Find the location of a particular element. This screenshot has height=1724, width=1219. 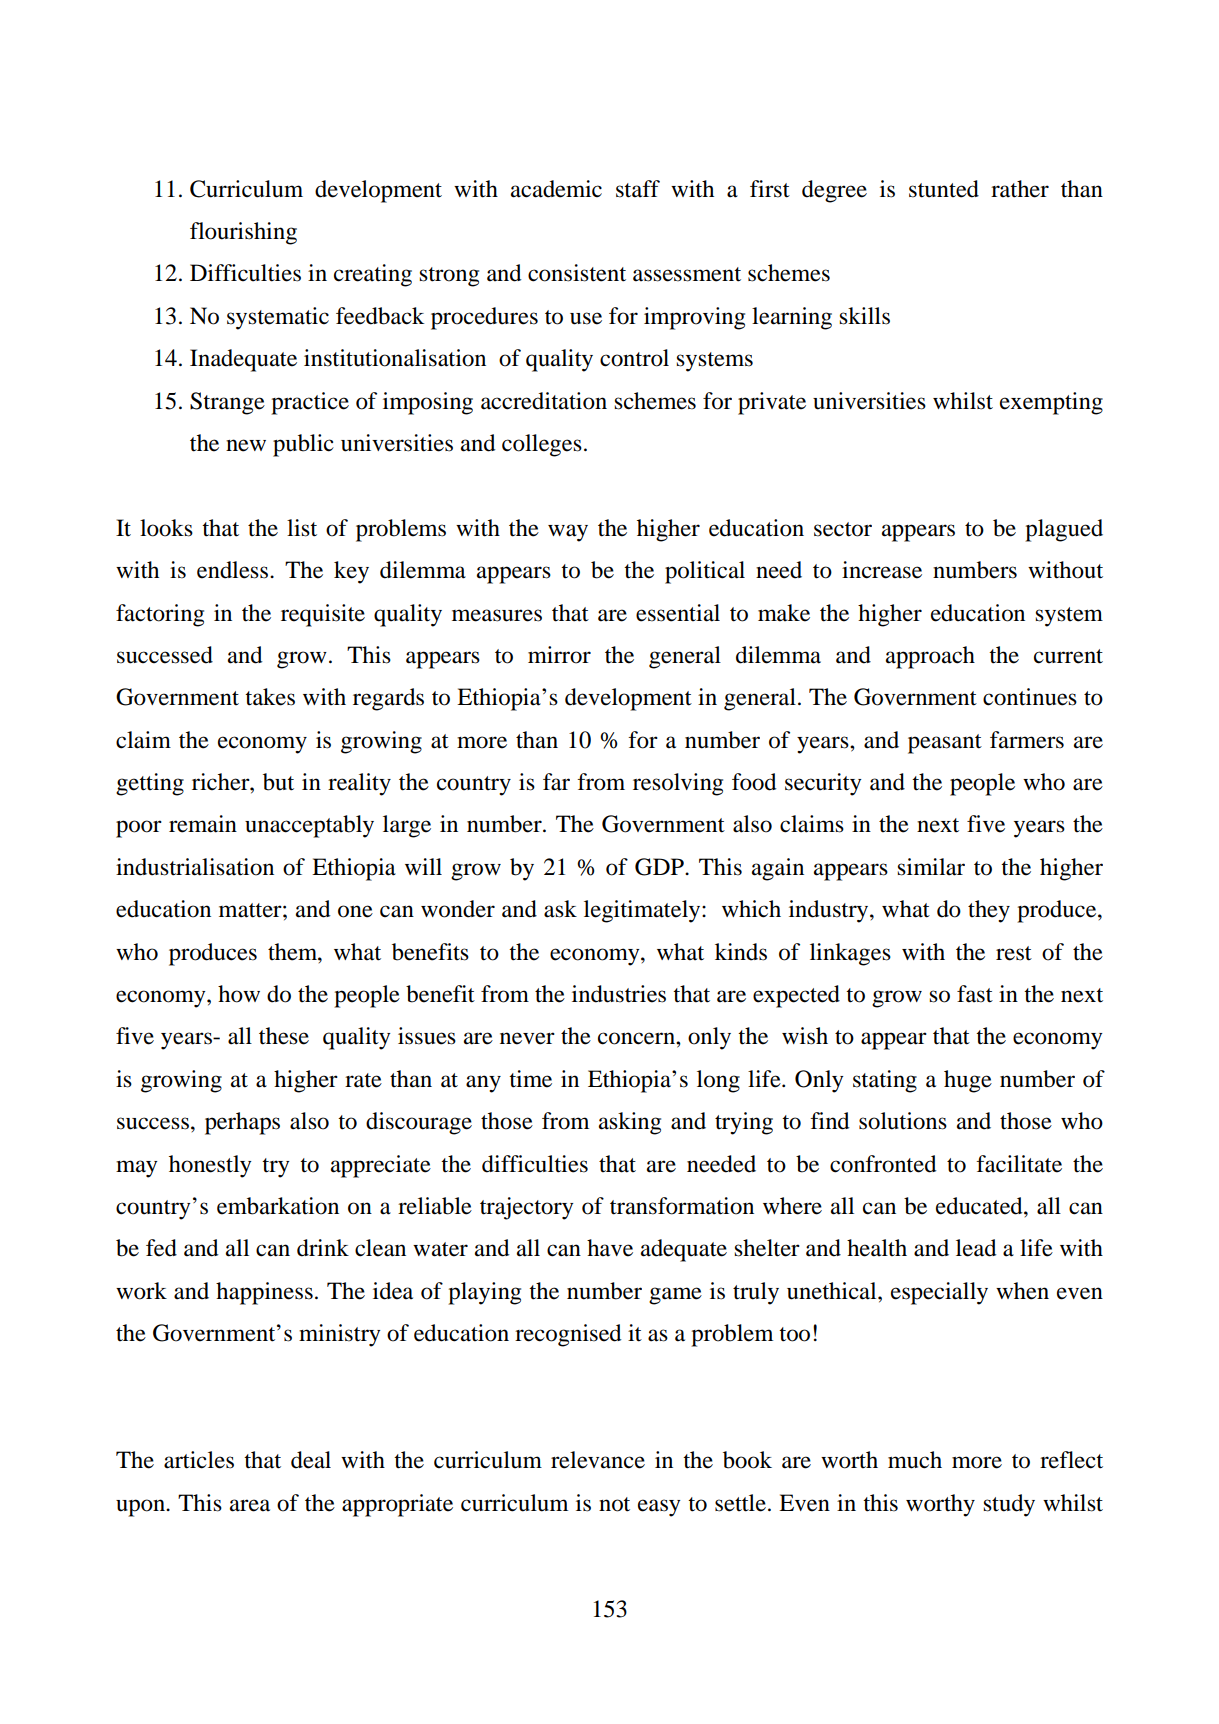

honestly is located at coordinates (210, 1166).
